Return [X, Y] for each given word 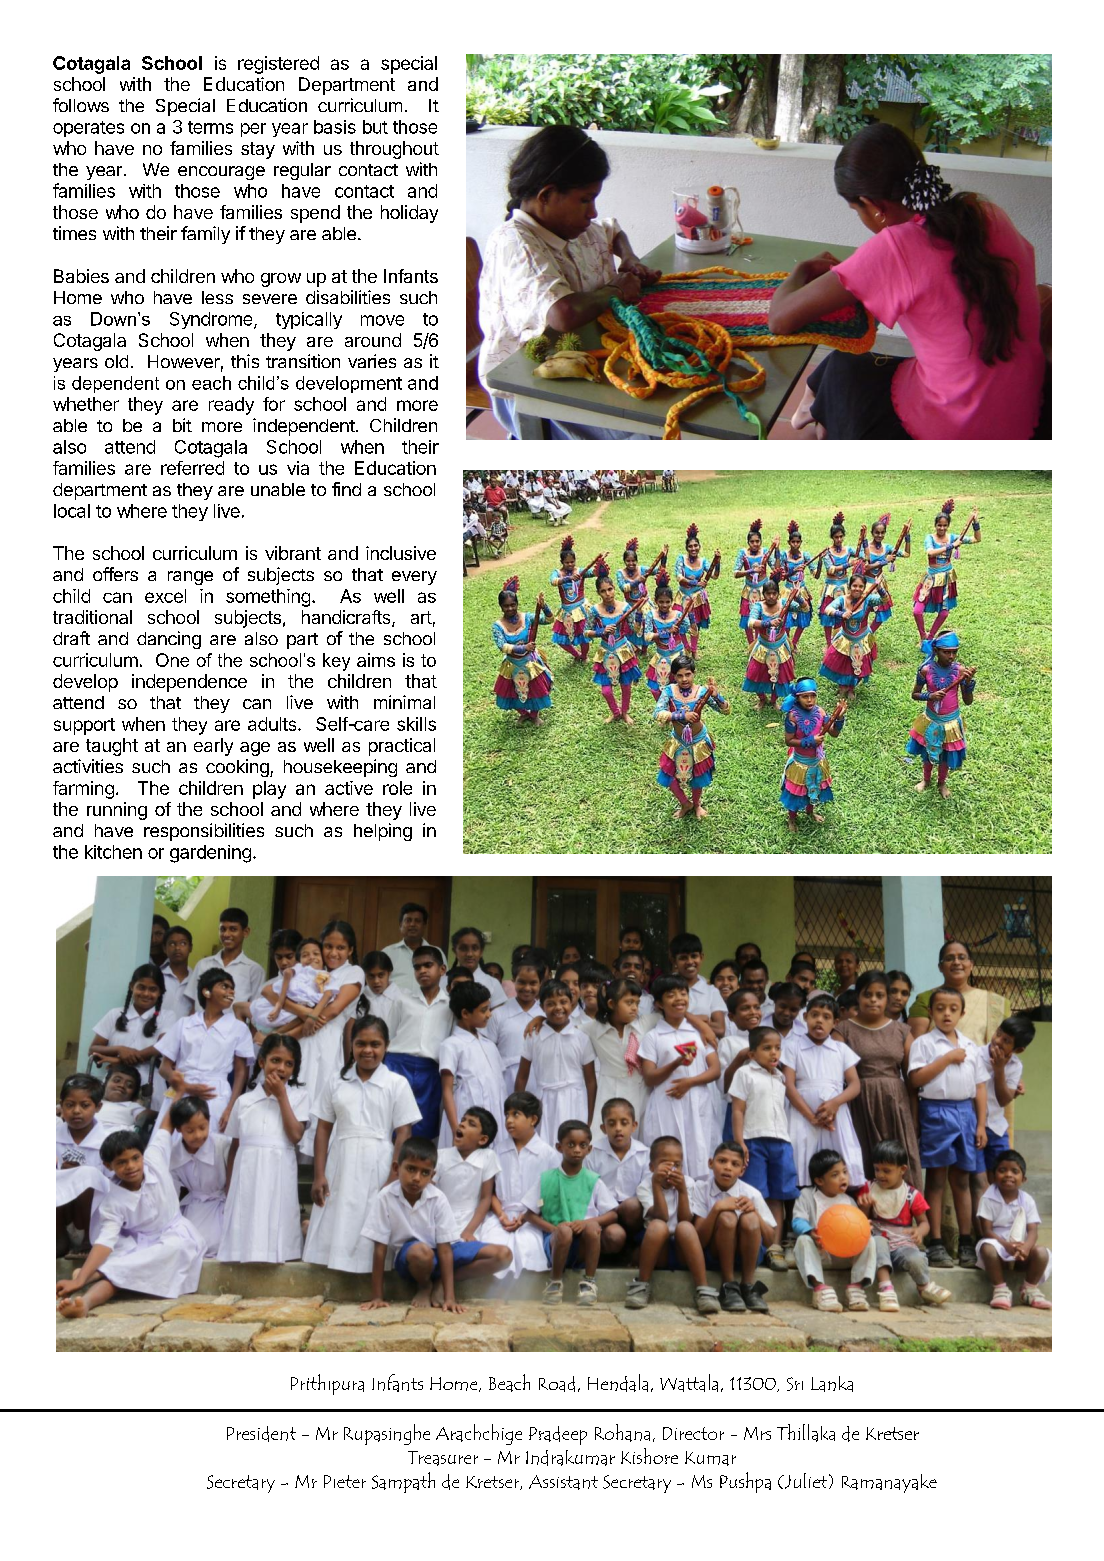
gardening [210, 854]
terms [210, 127]
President [261, 1434]
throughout [394, 150]
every [414, 578]
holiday [409, 214]
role [397, 788]
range [190, 578]
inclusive [401, 553]
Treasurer [443, 1458]
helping [383, 832]
